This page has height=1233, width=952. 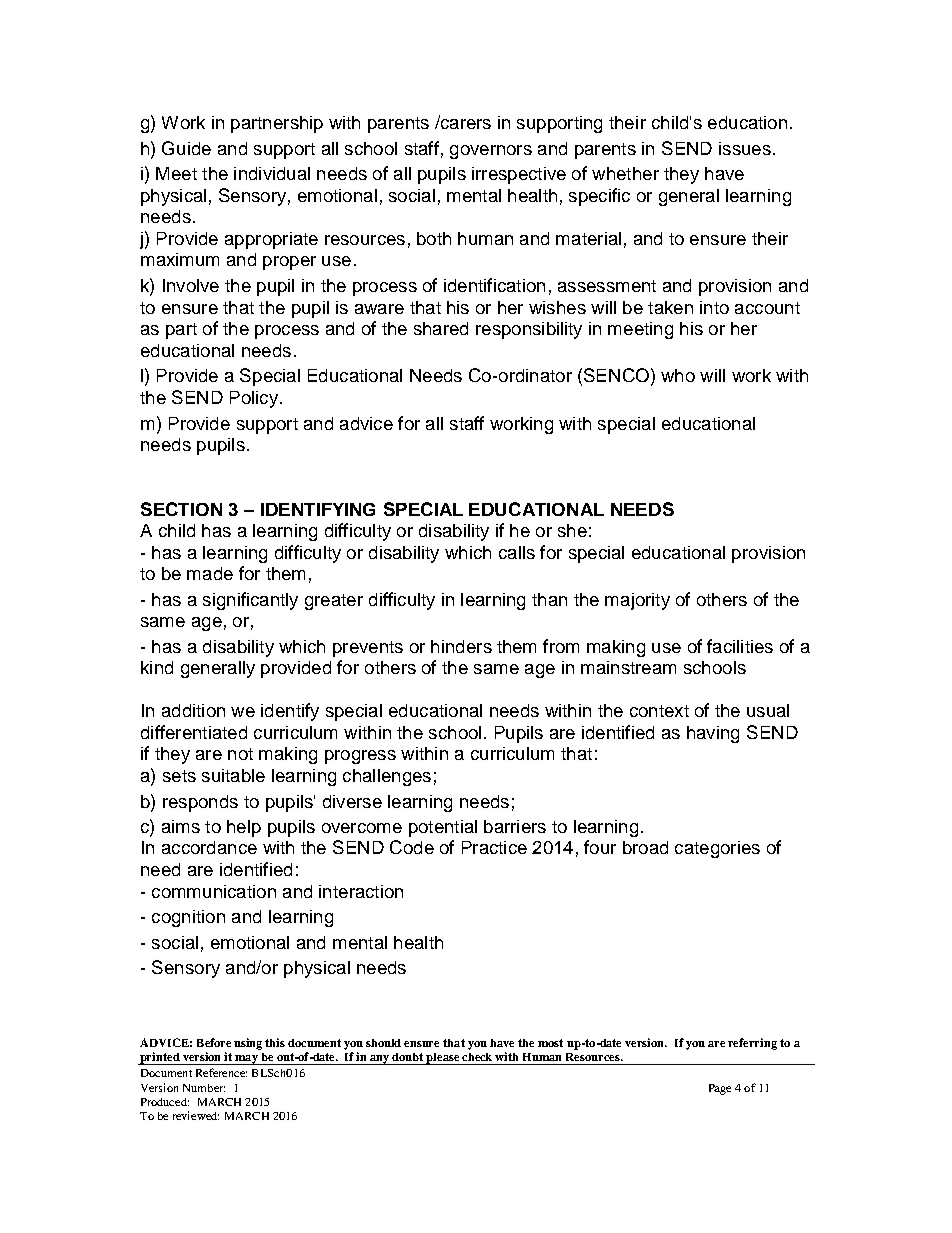 What do you see at coordinates (491, 152) in the page?
I see `governors` at bounding box center [491, 152].
